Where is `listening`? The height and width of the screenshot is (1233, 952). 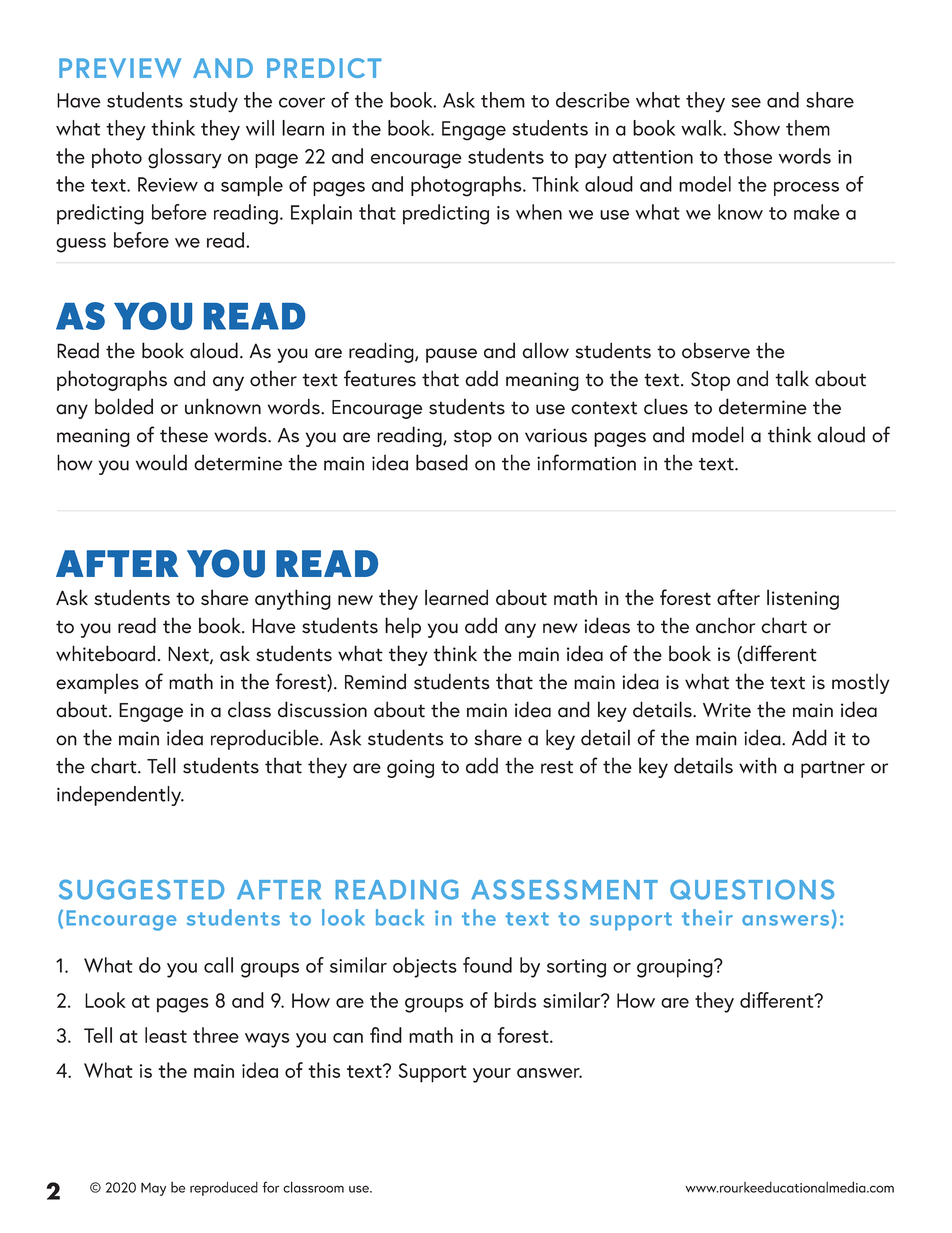 listening is located at coordinates (803, 599).
